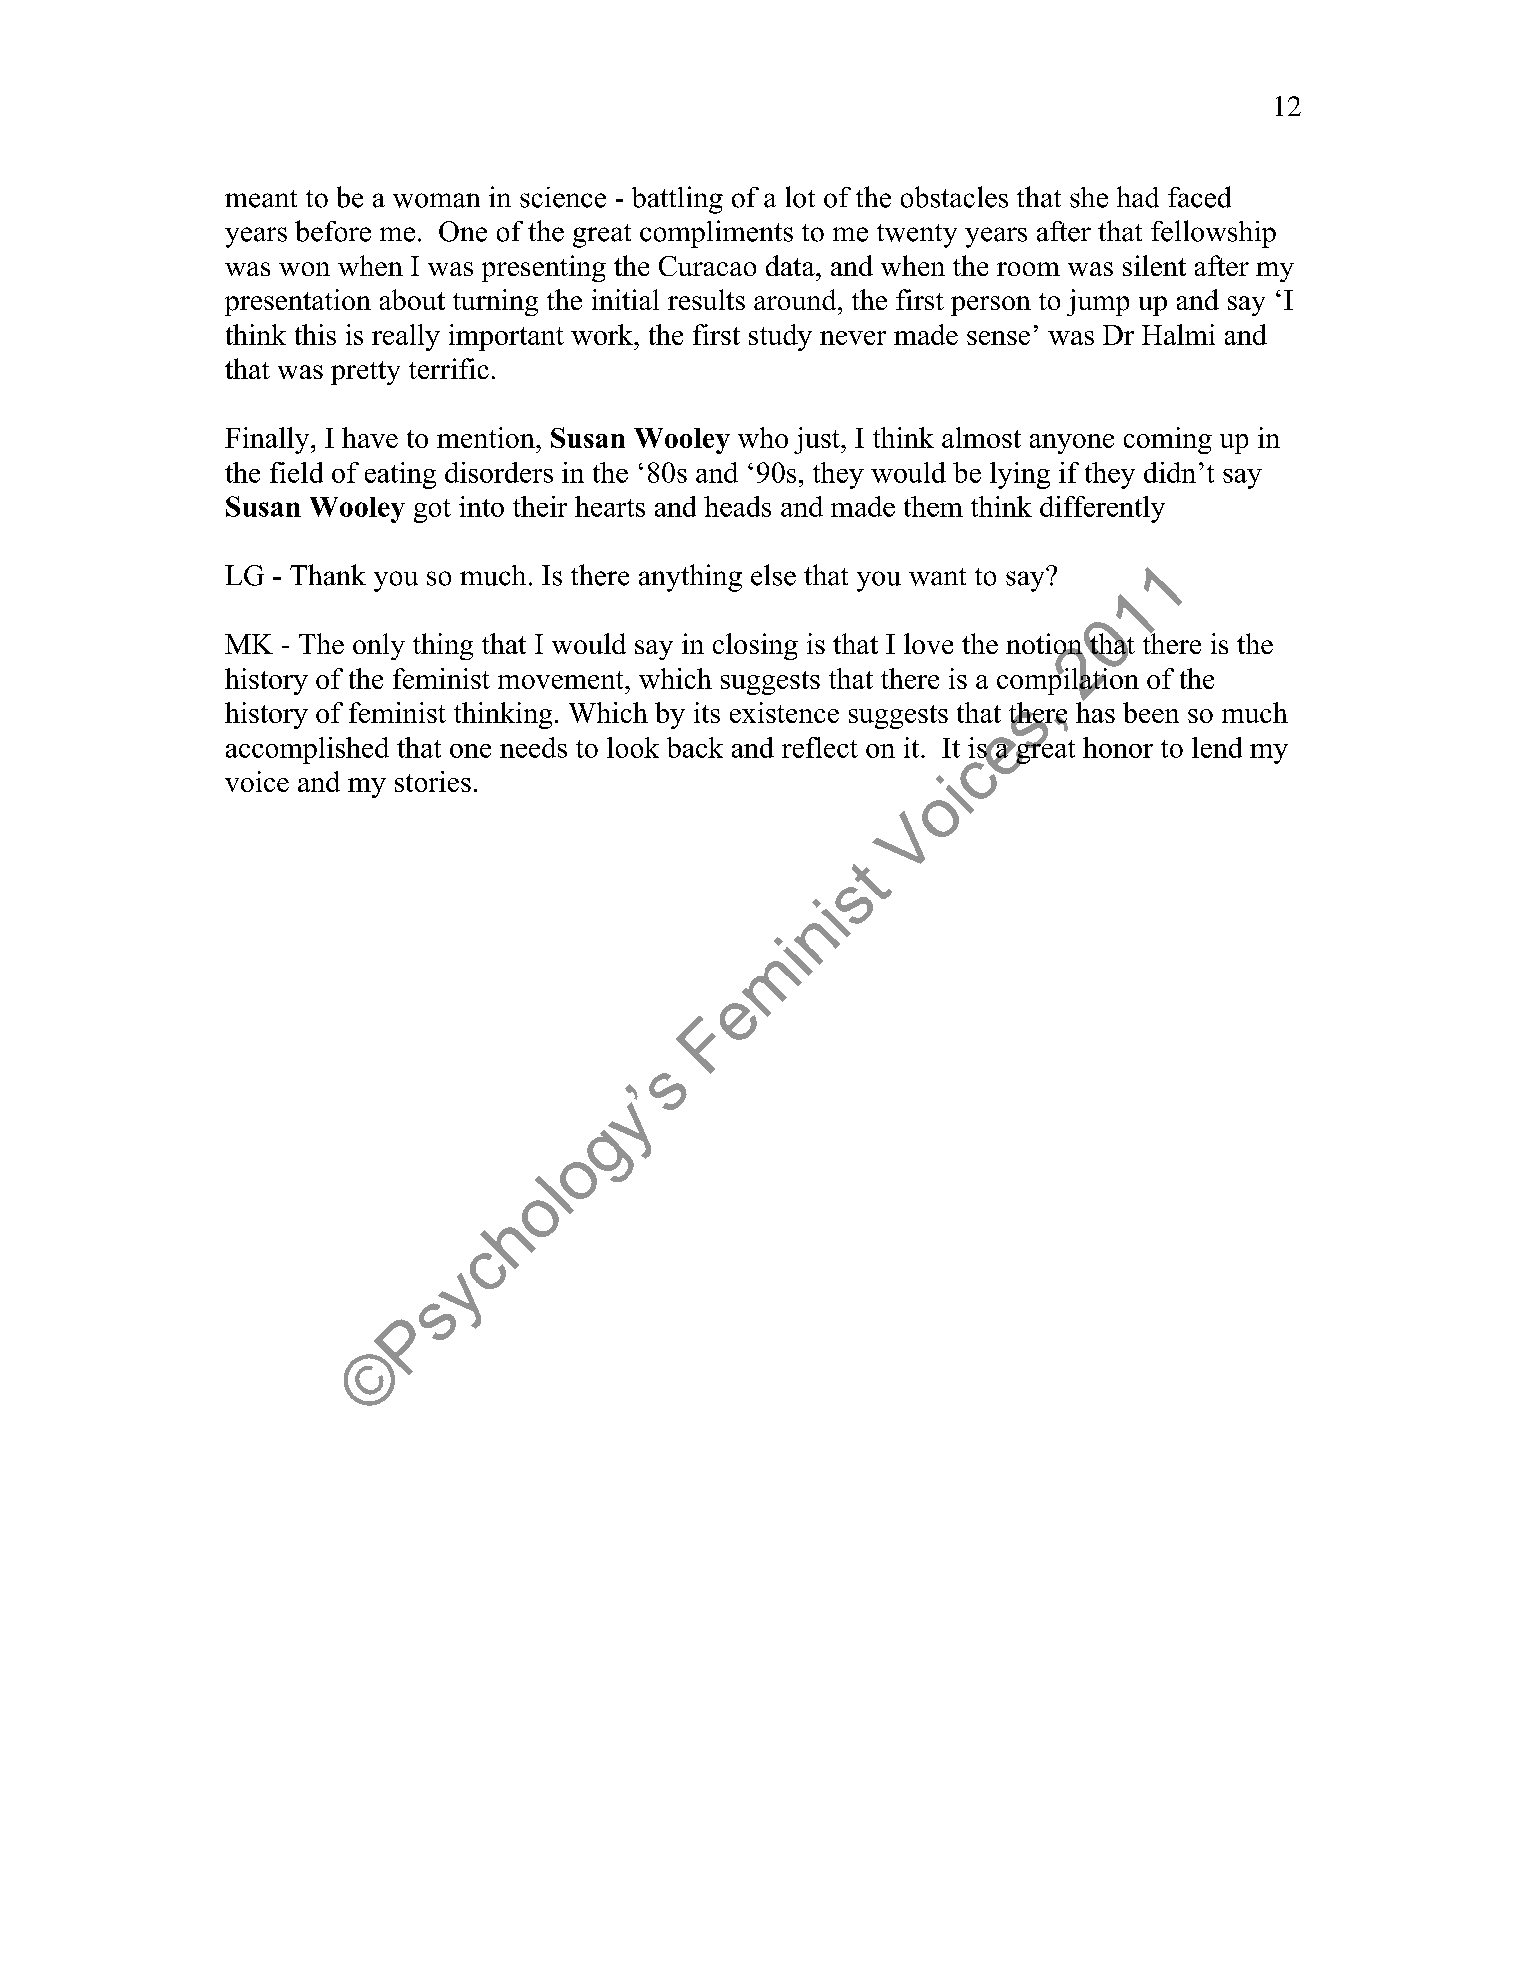 This page has width=1526, height=1974. I want to click on accomplished, so click(307, 750).
